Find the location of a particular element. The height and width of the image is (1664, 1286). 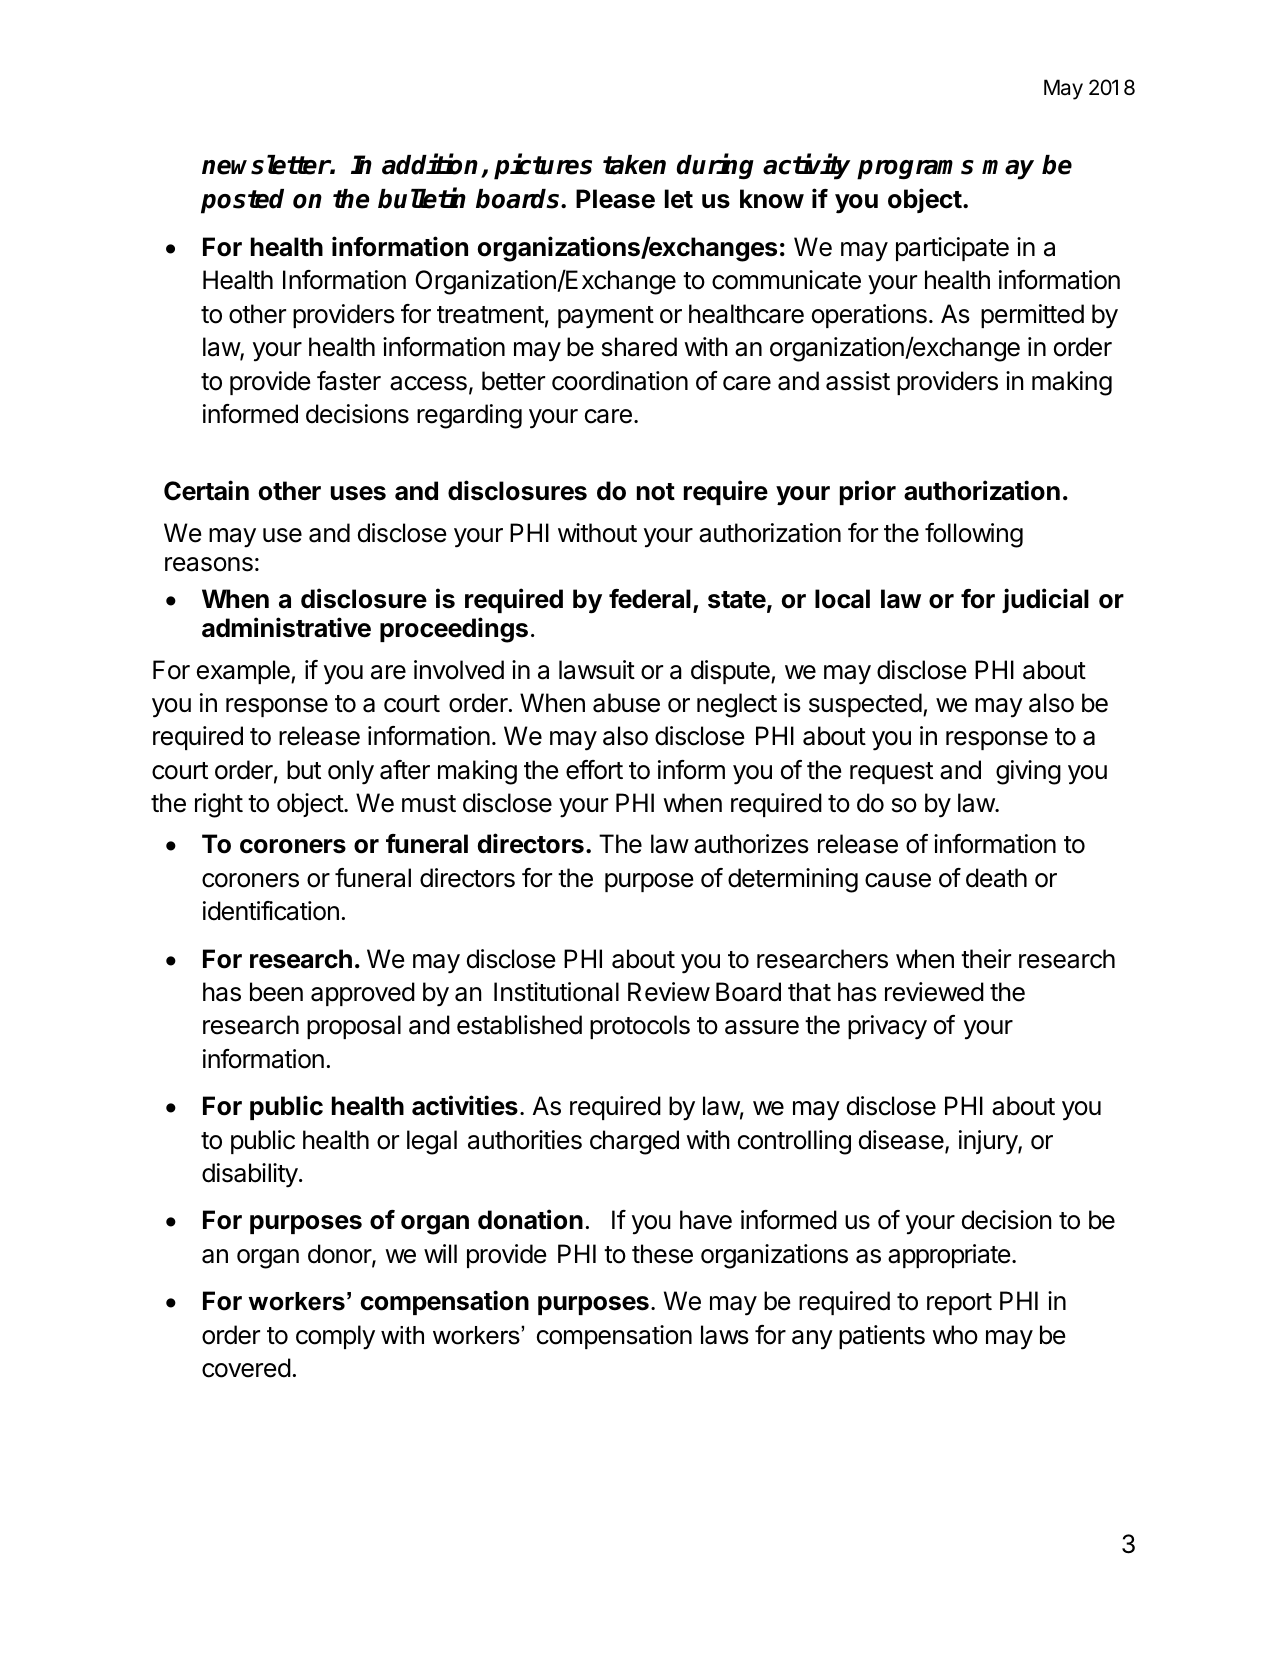

programs is located at coordinates (915, 170).
